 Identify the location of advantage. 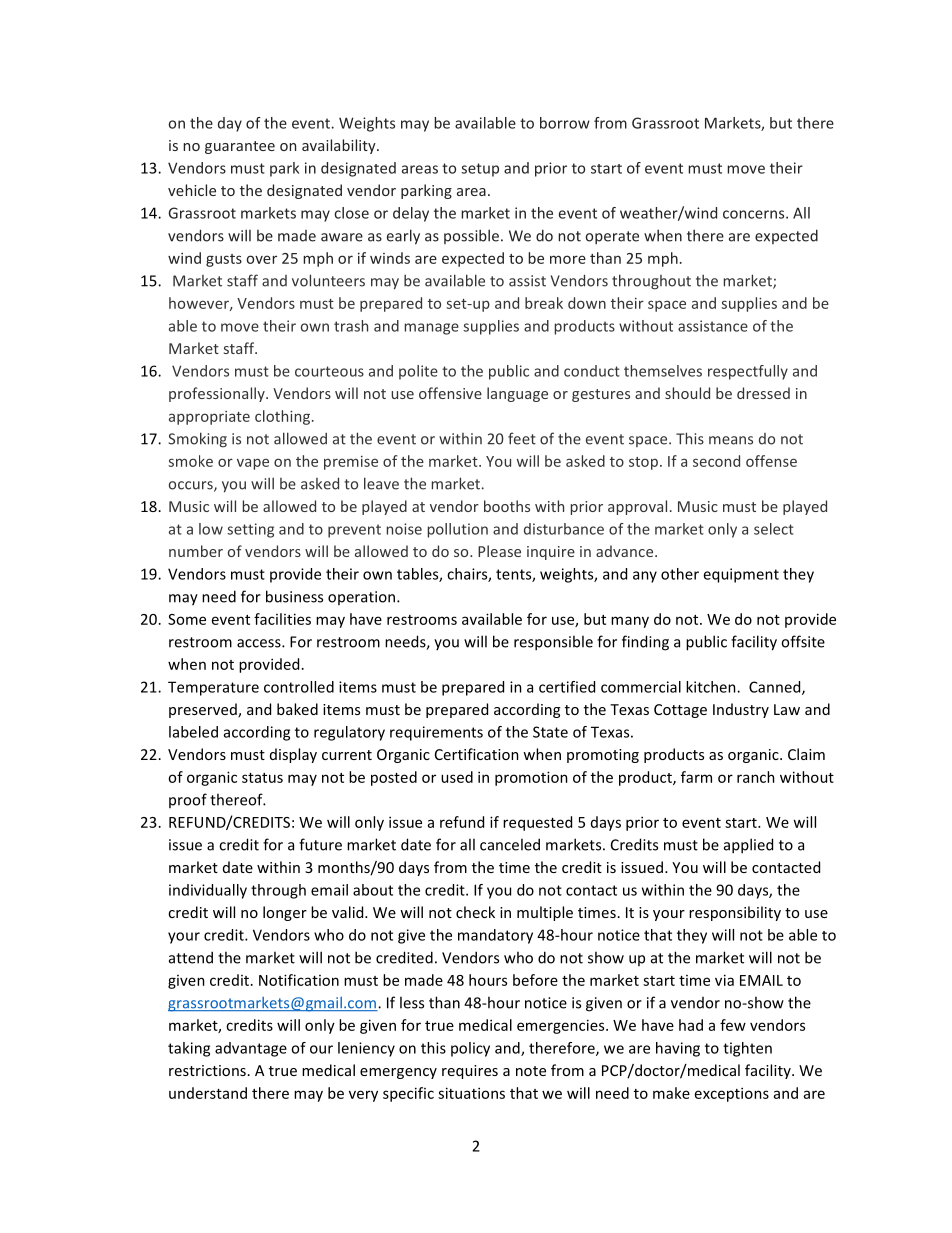
(251, 1049).
